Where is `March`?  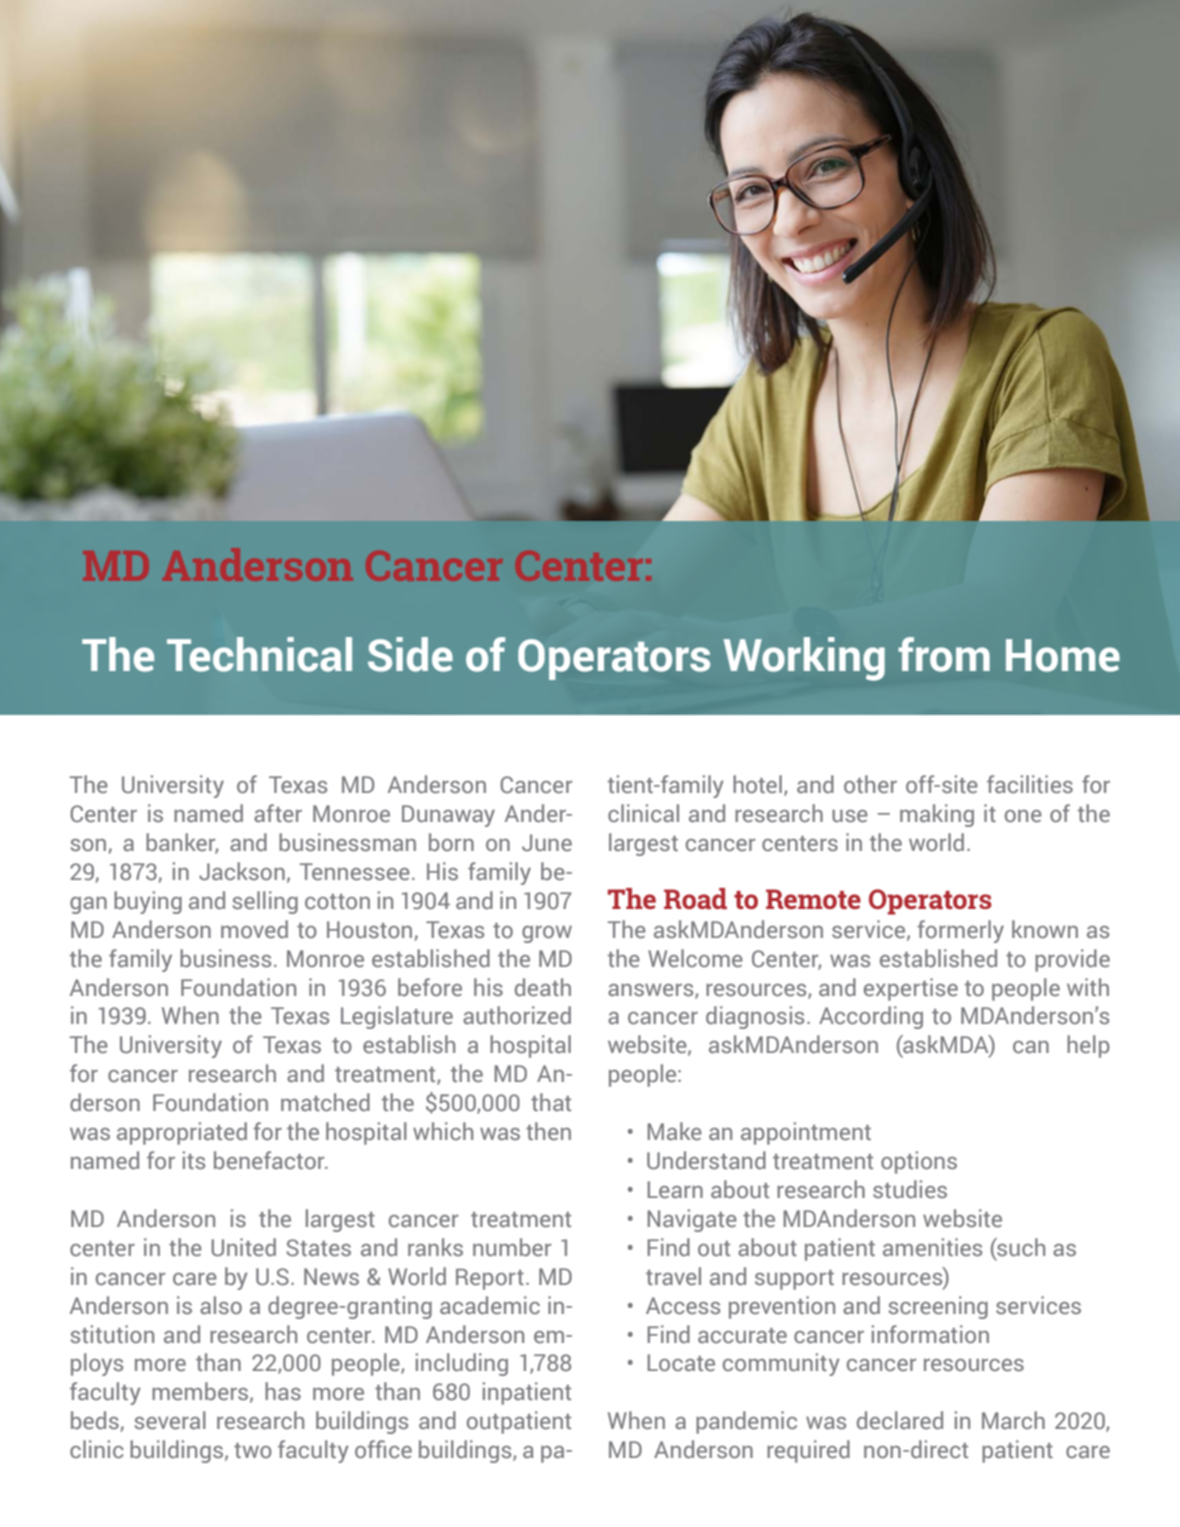
March is located at coordinates (1013, 1420).
